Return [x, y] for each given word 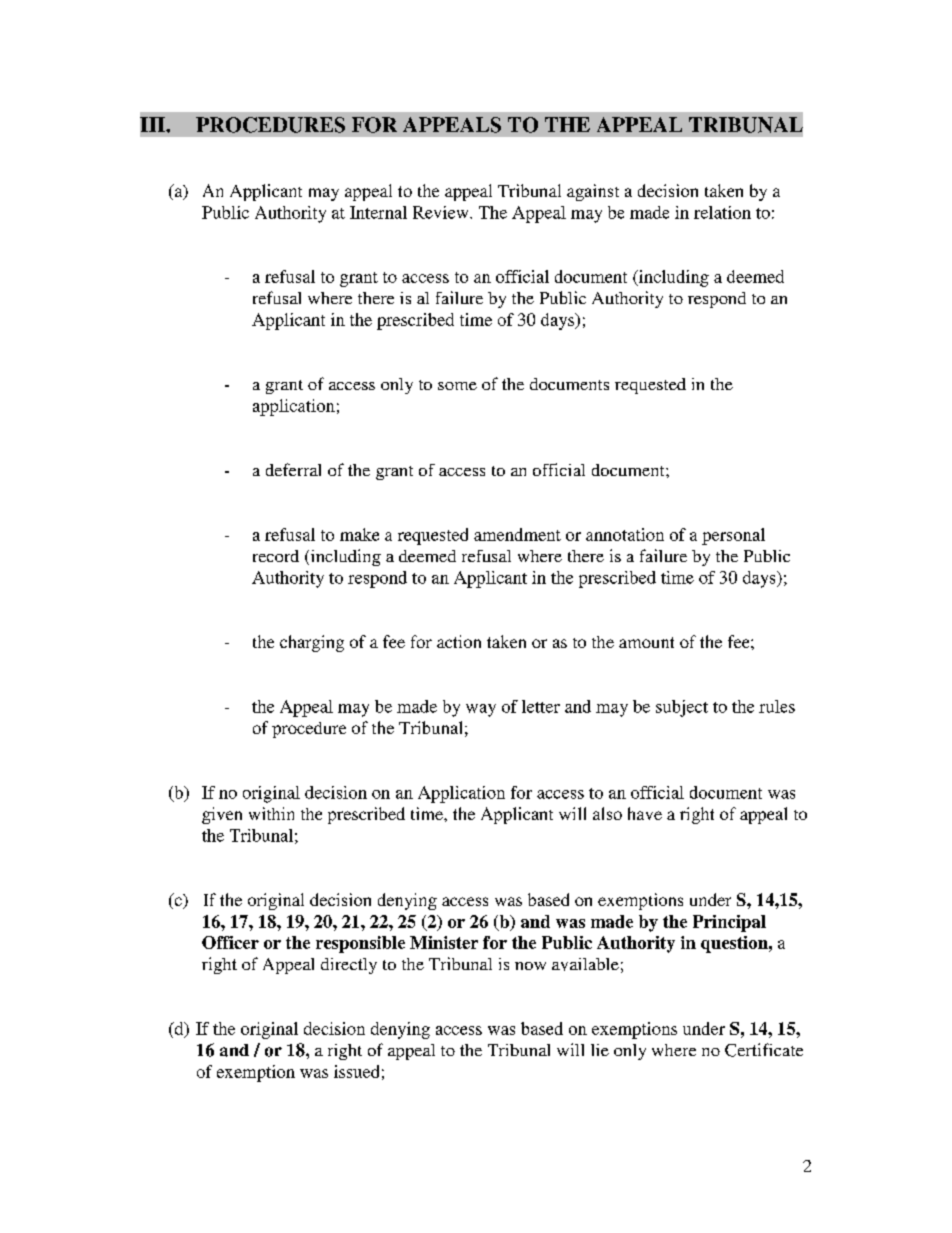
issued [356, 1071]
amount [646, 642]
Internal [378, 212]
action [459, 641]
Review [442, 212]
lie [600, 1050]
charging [312, 643]
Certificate [764, 1050]
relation [722, 212]
